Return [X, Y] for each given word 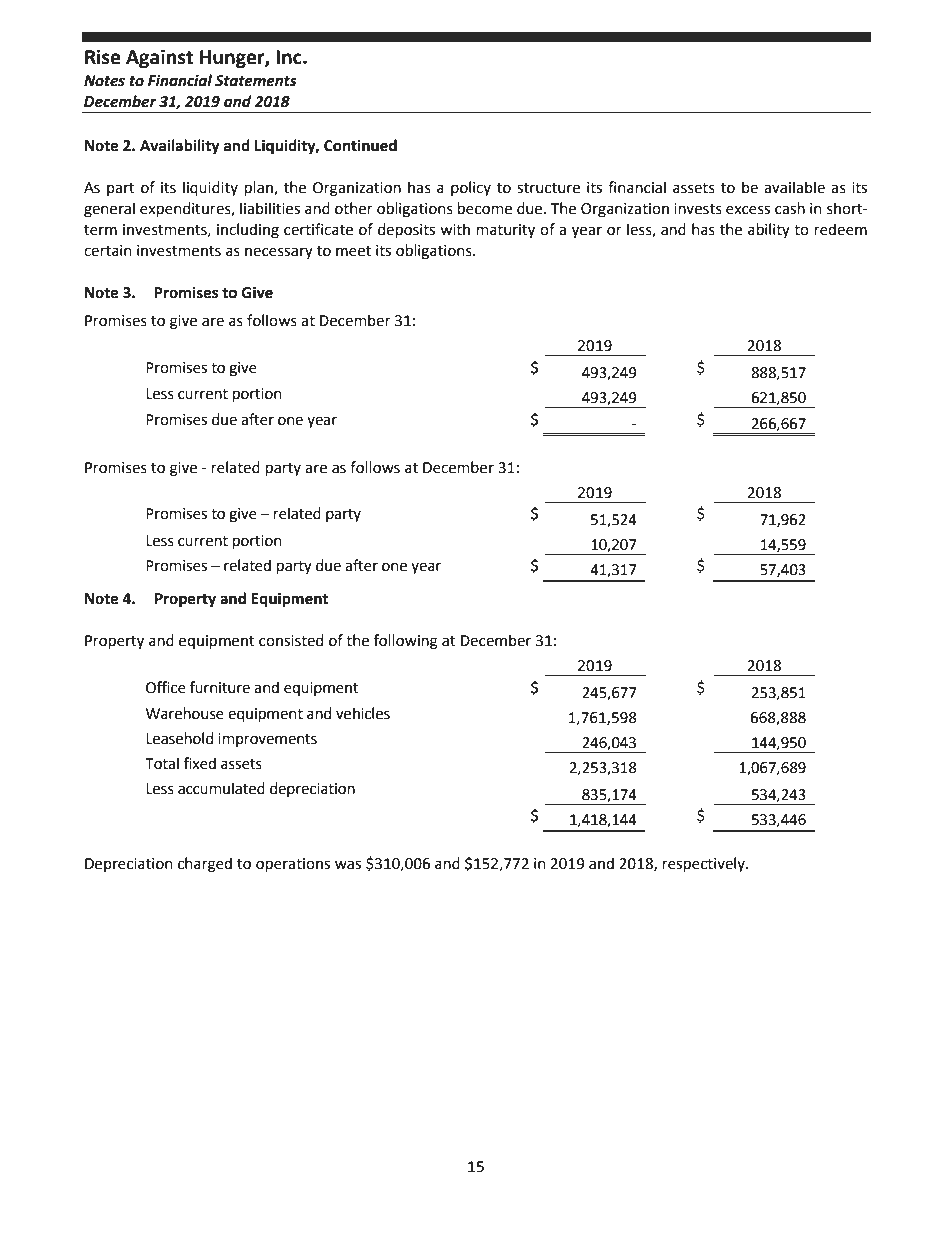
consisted [291, 640]
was [348, 865]
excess [748, 210]
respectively [705, 864]
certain [108, 251]
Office [166, 687]
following [406, 642]
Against [159, 58]
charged [205, 865]
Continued [360, 145]
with [455, 229]
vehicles [363, 713]
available [794, 187]
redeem [841, 229]
